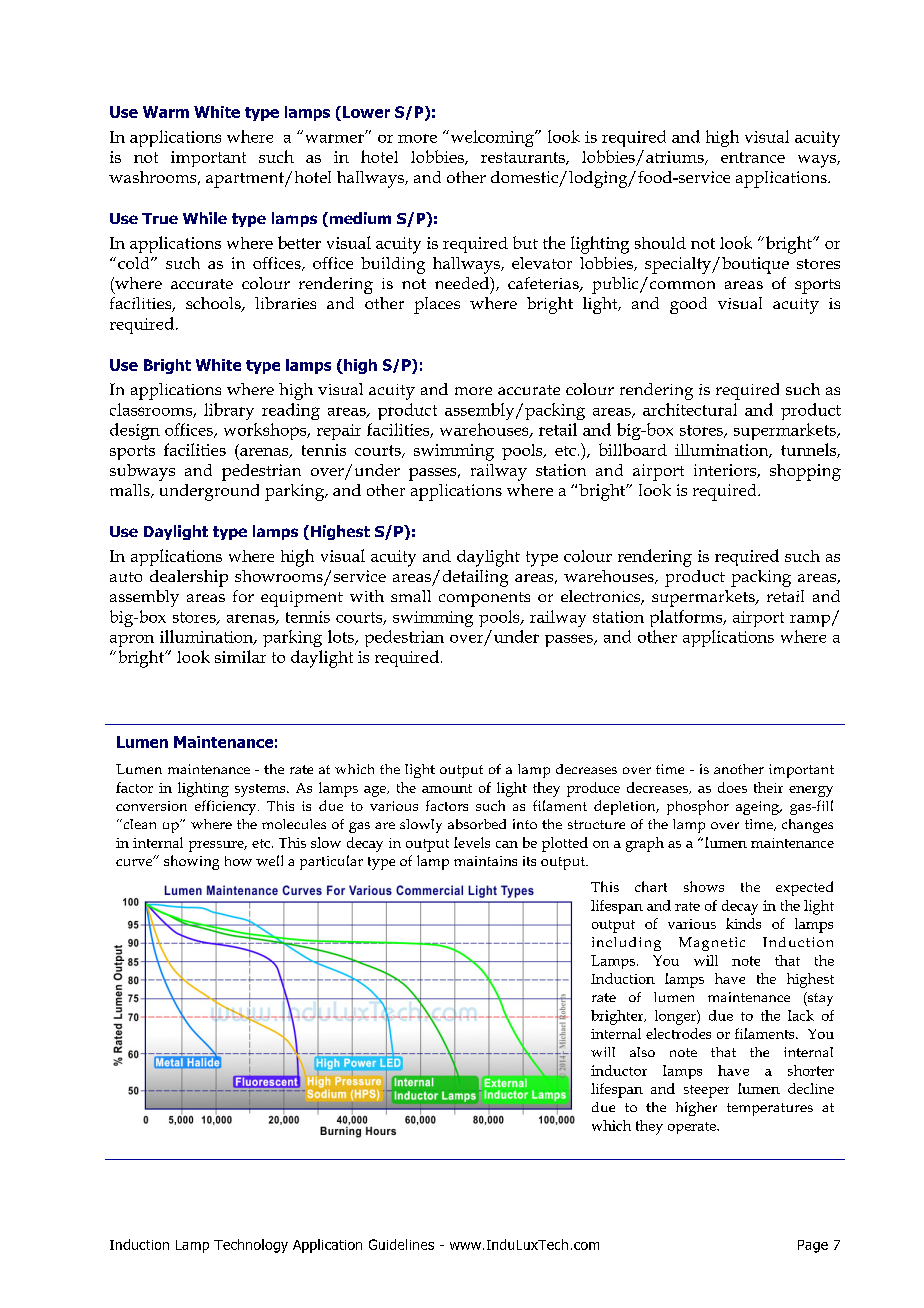 This document has width=924, height=1308. I want to click on entrance, so click(753, 157).
